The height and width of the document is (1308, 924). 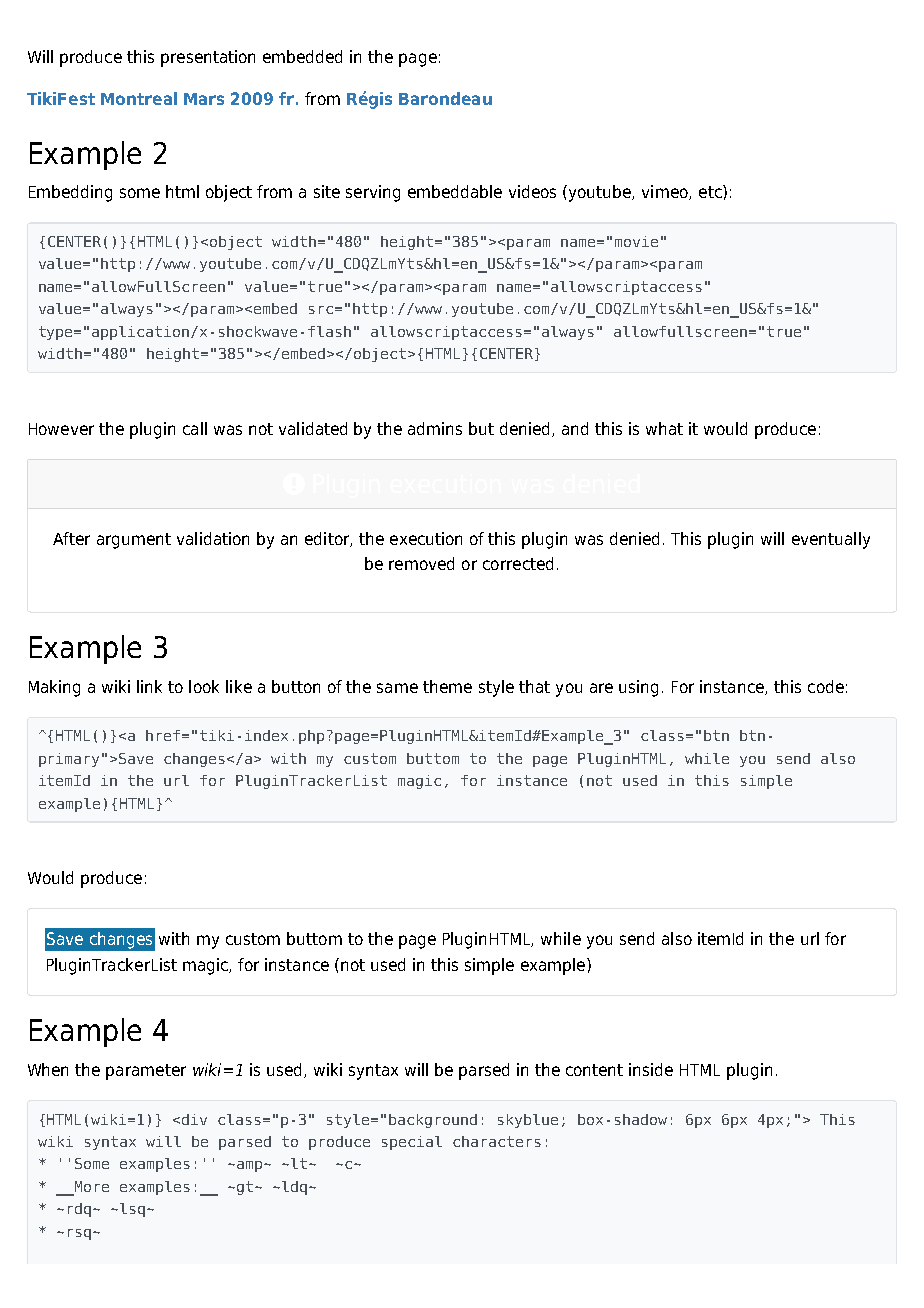 I want to click on link, so click(x=149, y=686).
